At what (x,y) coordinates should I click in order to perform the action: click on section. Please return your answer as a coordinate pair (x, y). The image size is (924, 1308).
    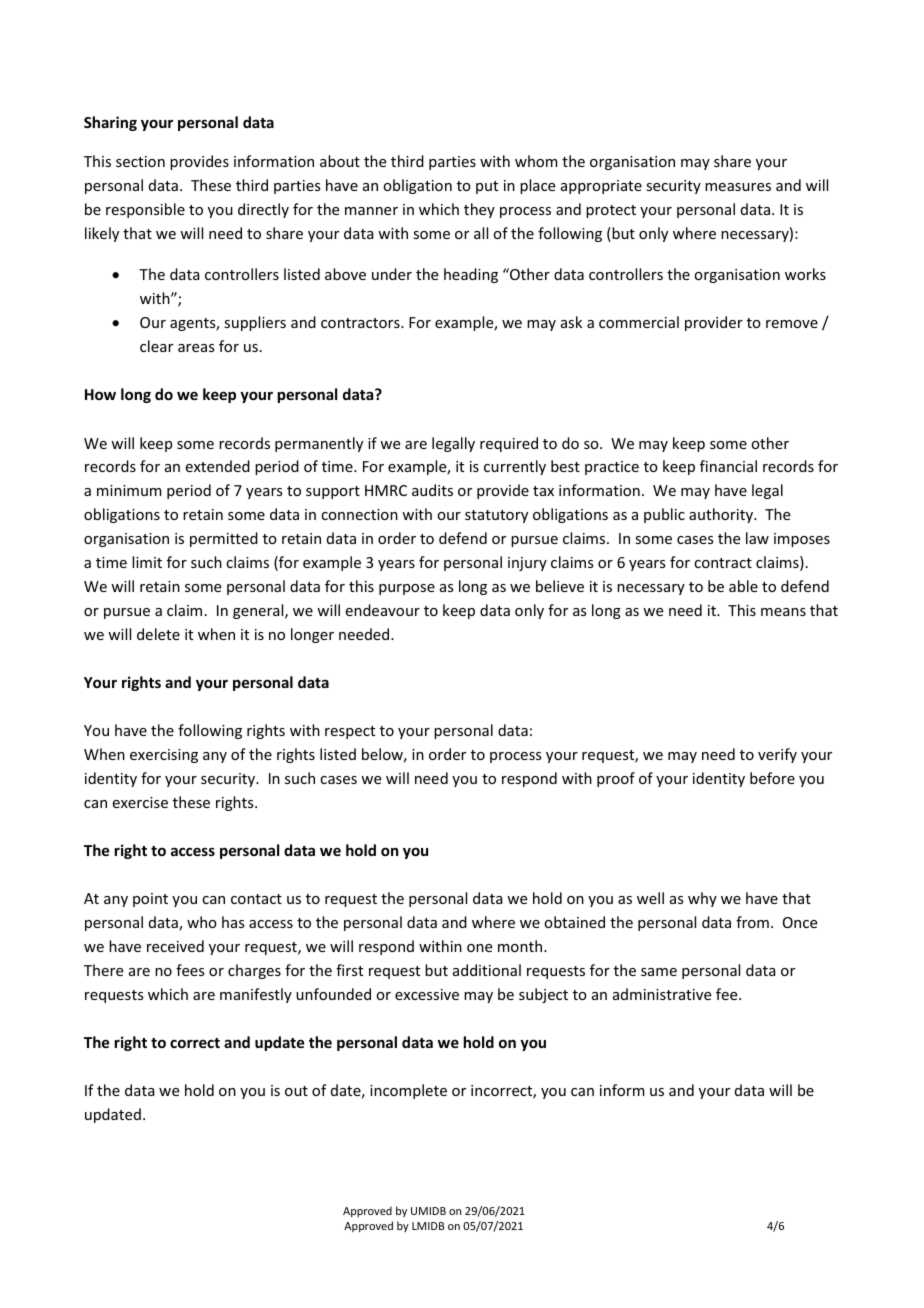
    Looking at the image, I should click on (140, 161).
